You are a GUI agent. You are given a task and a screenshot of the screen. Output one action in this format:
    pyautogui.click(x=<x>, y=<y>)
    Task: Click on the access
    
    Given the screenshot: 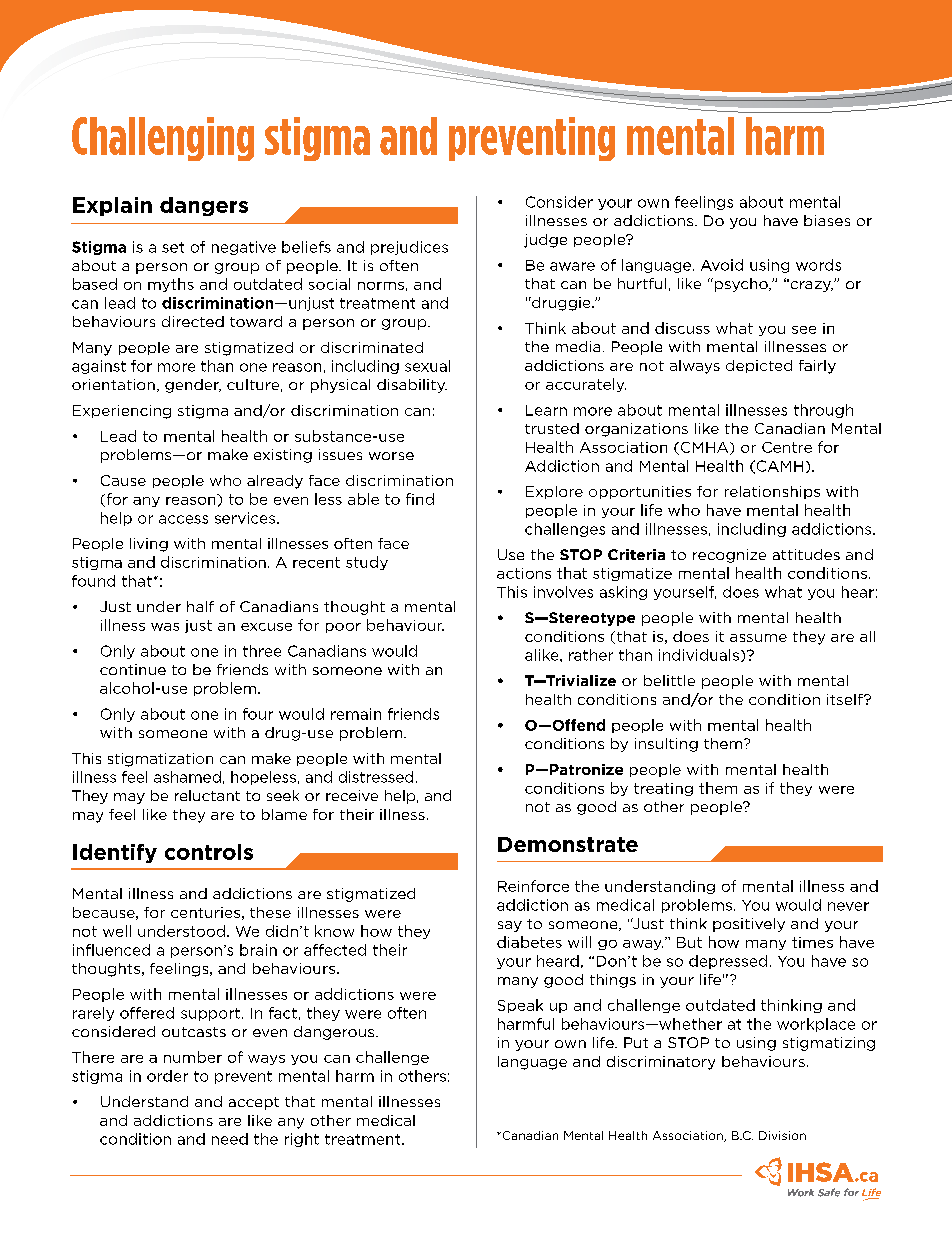 What is the action you would take?
    pyautogui.click(x=183, y=519)
